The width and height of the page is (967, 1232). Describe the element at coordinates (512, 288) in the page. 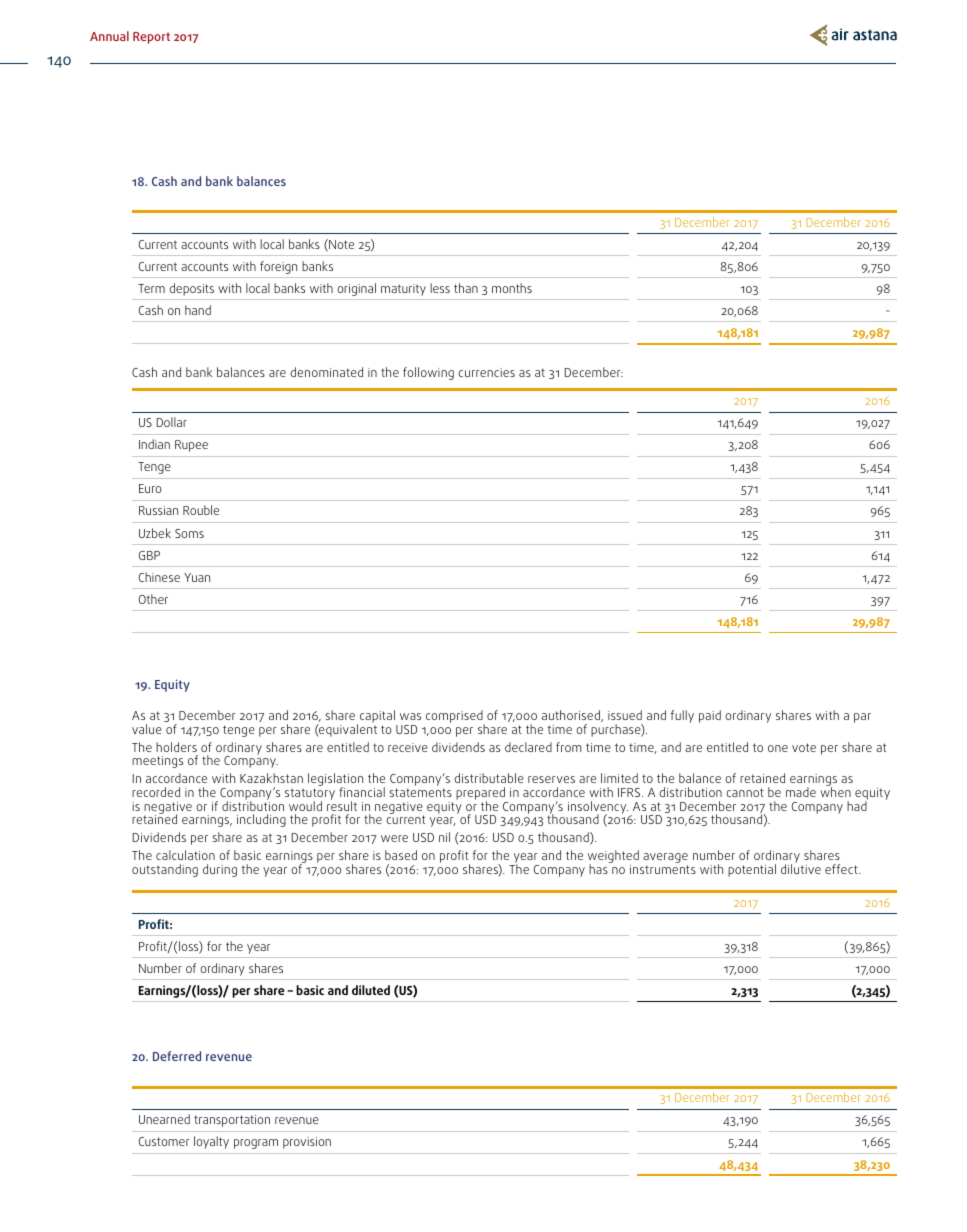

I see `months` at that location.
